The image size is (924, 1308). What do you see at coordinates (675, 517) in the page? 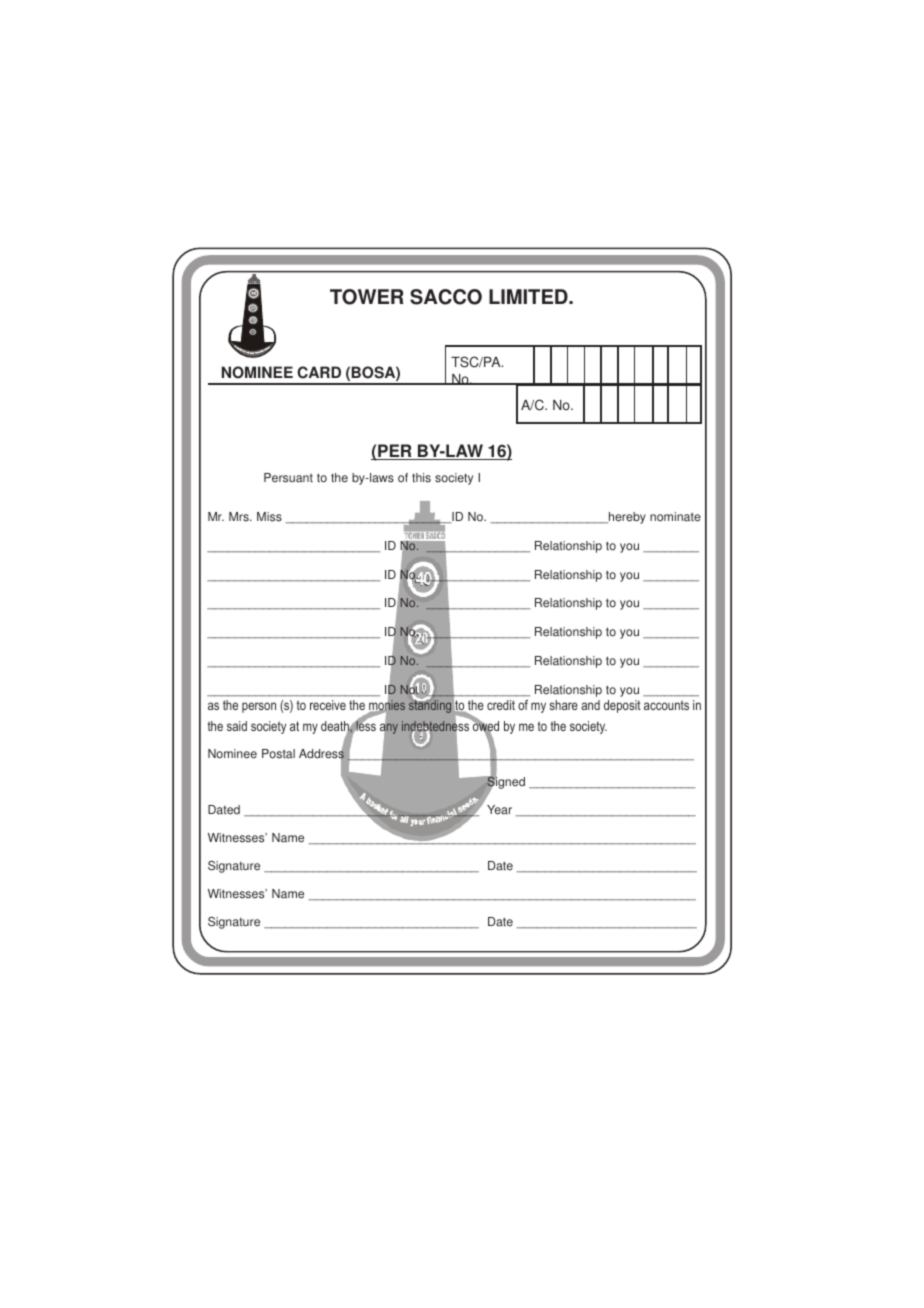
I see `nominate` at bounding box center [675, 517].
